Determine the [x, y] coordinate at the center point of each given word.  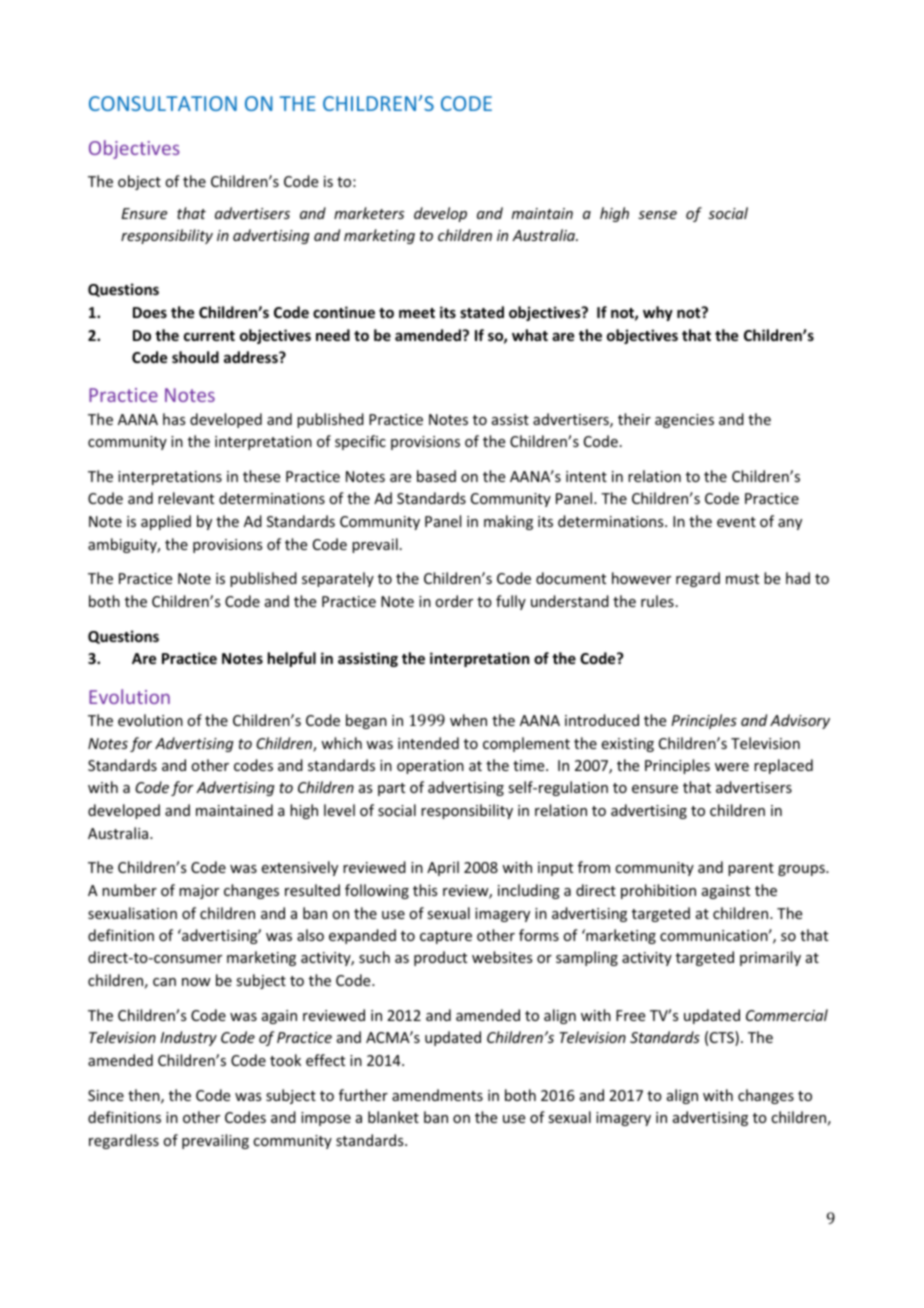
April [443, 868]
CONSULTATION [163, 103]
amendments [437, 1095]
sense [657, 215]
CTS [723, 1038]
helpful [292, 659]
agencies [684, 421]
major [199, 892]
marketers [369, 213]
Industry [188, 1038]
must [742, 579]
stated [482, 312]
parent [751, 869]
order [454, 601]
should [195, 357]
